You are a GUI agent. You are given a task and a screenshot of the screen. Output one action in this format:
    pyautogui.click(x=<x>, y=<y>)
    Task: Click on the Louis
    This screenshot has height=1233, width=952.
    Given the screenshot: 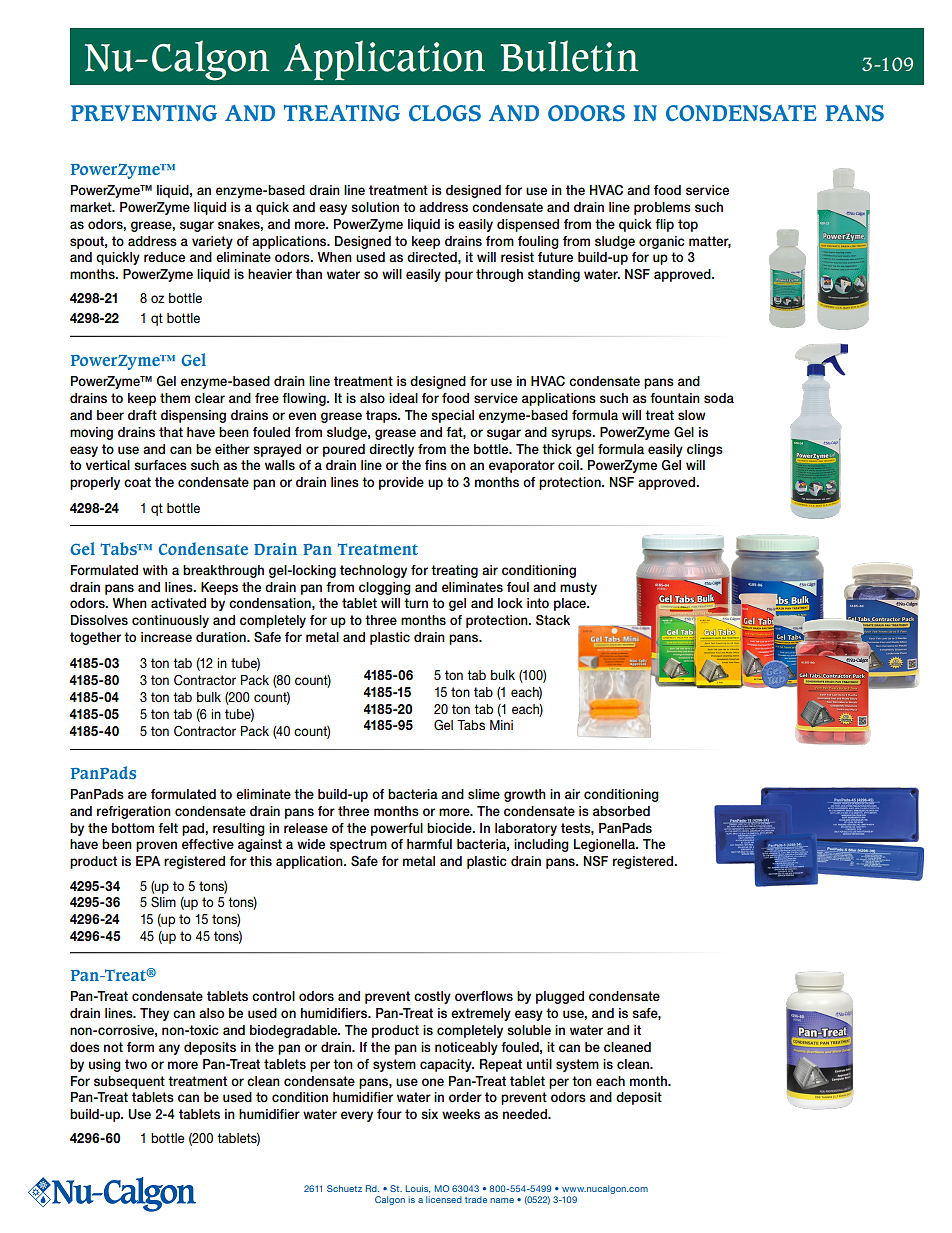 What is the action you would take?
    pyautogui.click(x=418, y=1189)
